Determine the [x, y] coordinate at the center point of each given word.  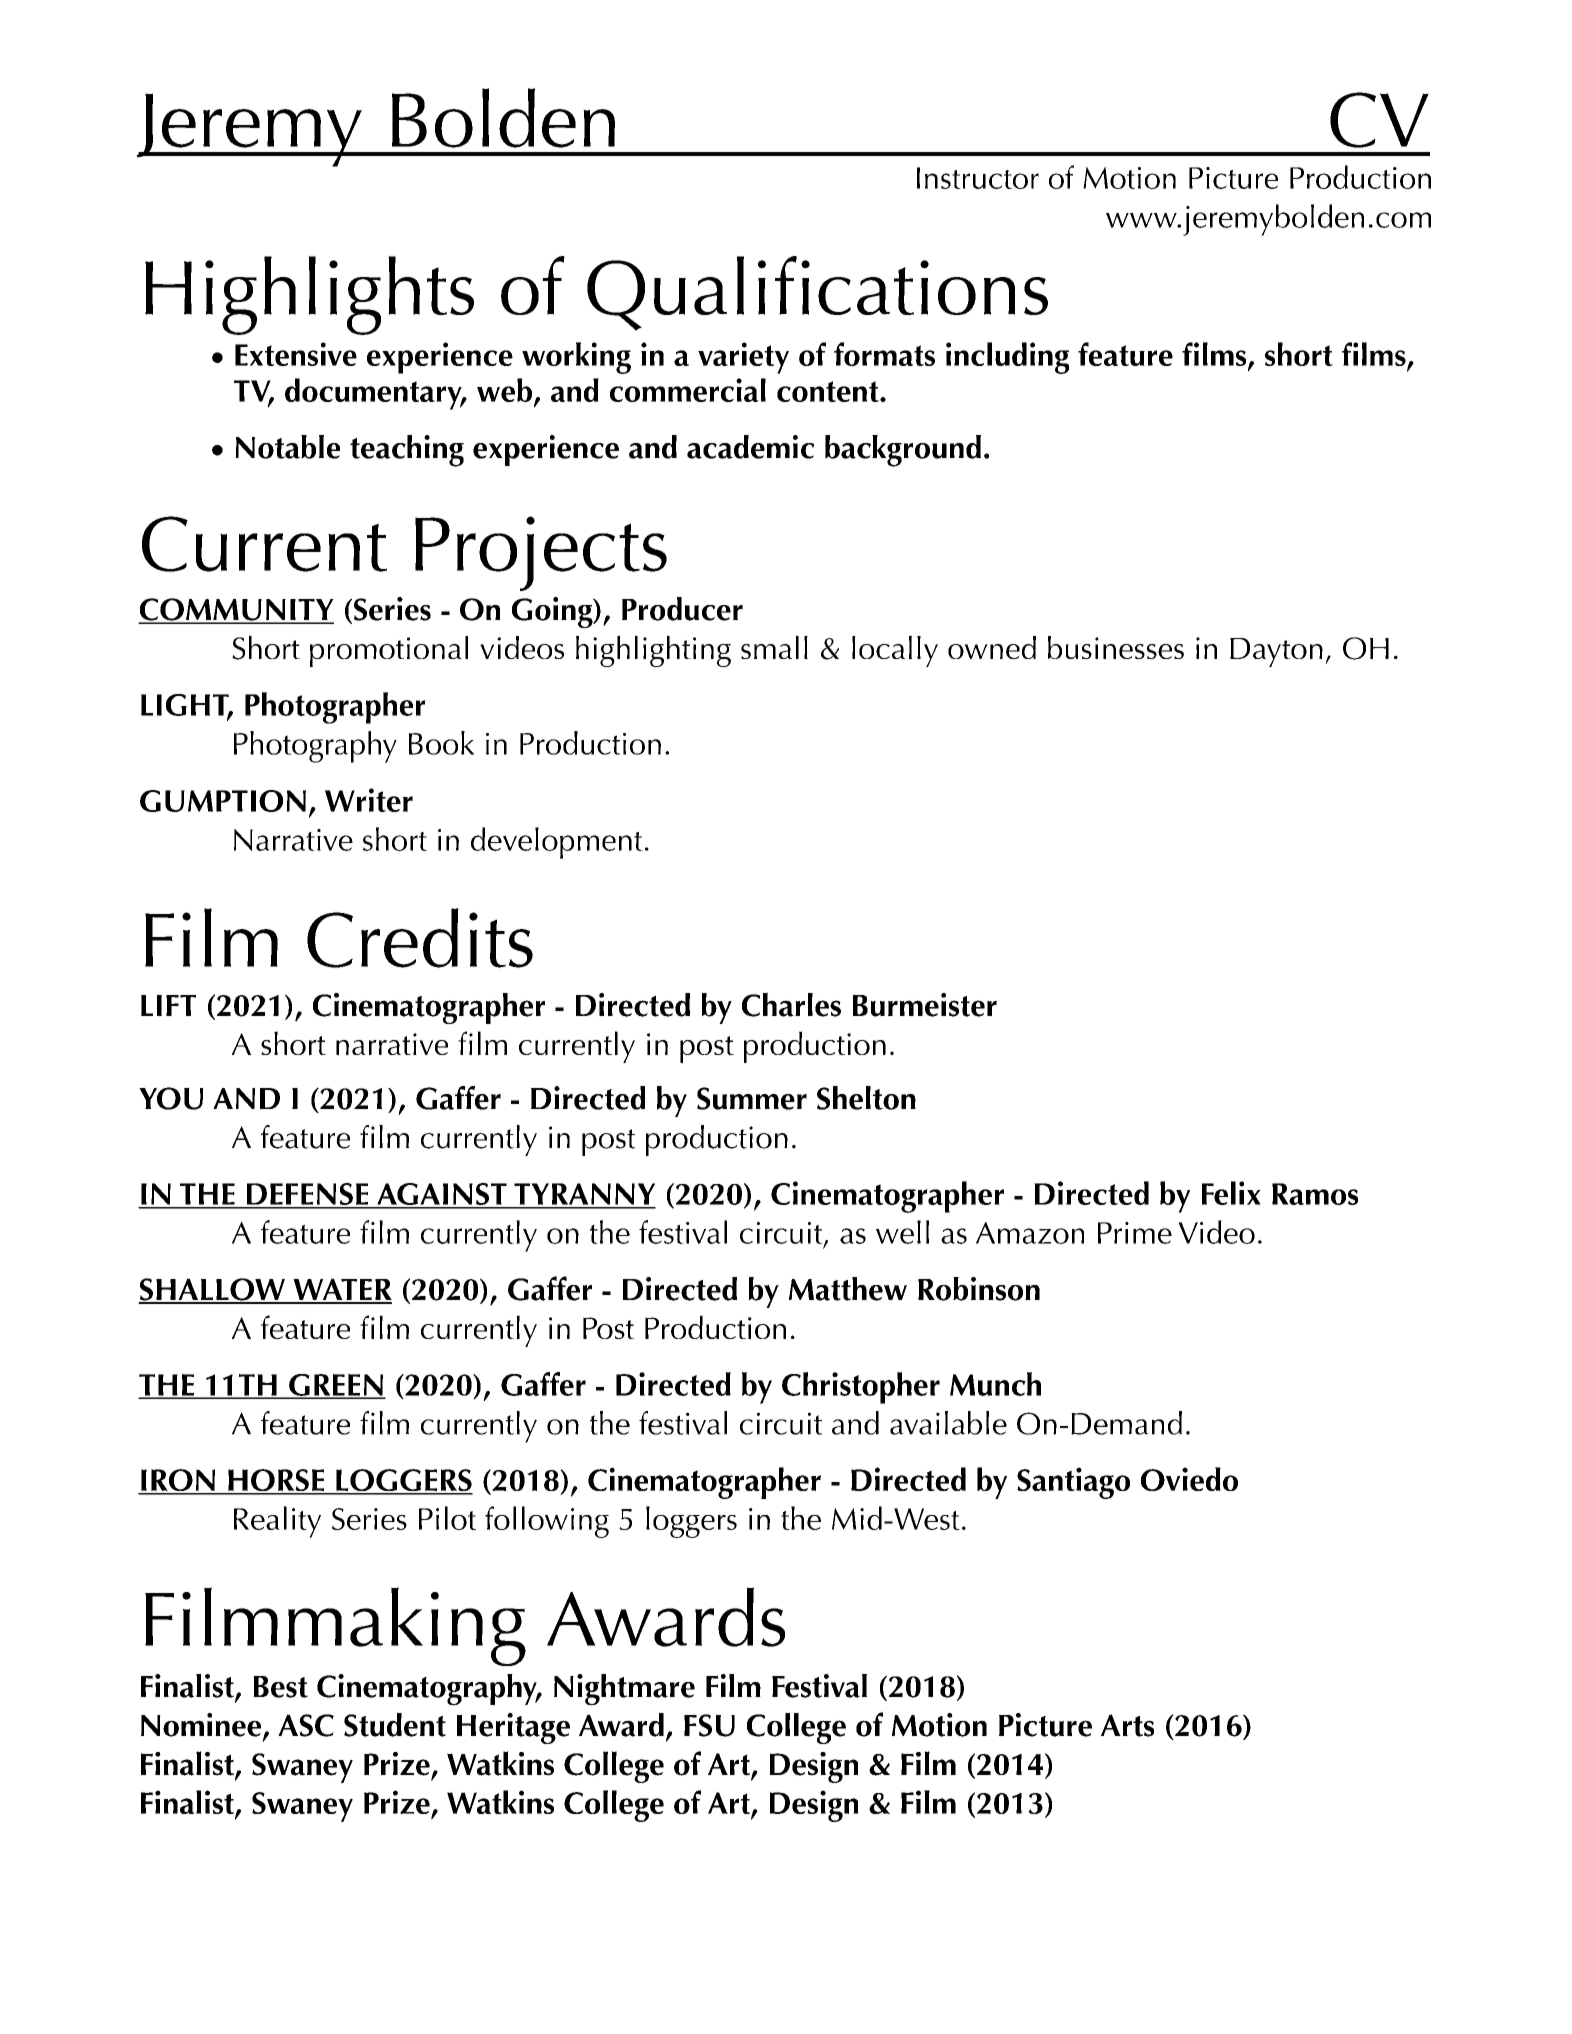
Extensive [296, 354]
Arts [1127, 1725]
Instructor [978, 178]
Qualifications [817, 293]
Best [280, 1687]
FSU [709, 1725]
